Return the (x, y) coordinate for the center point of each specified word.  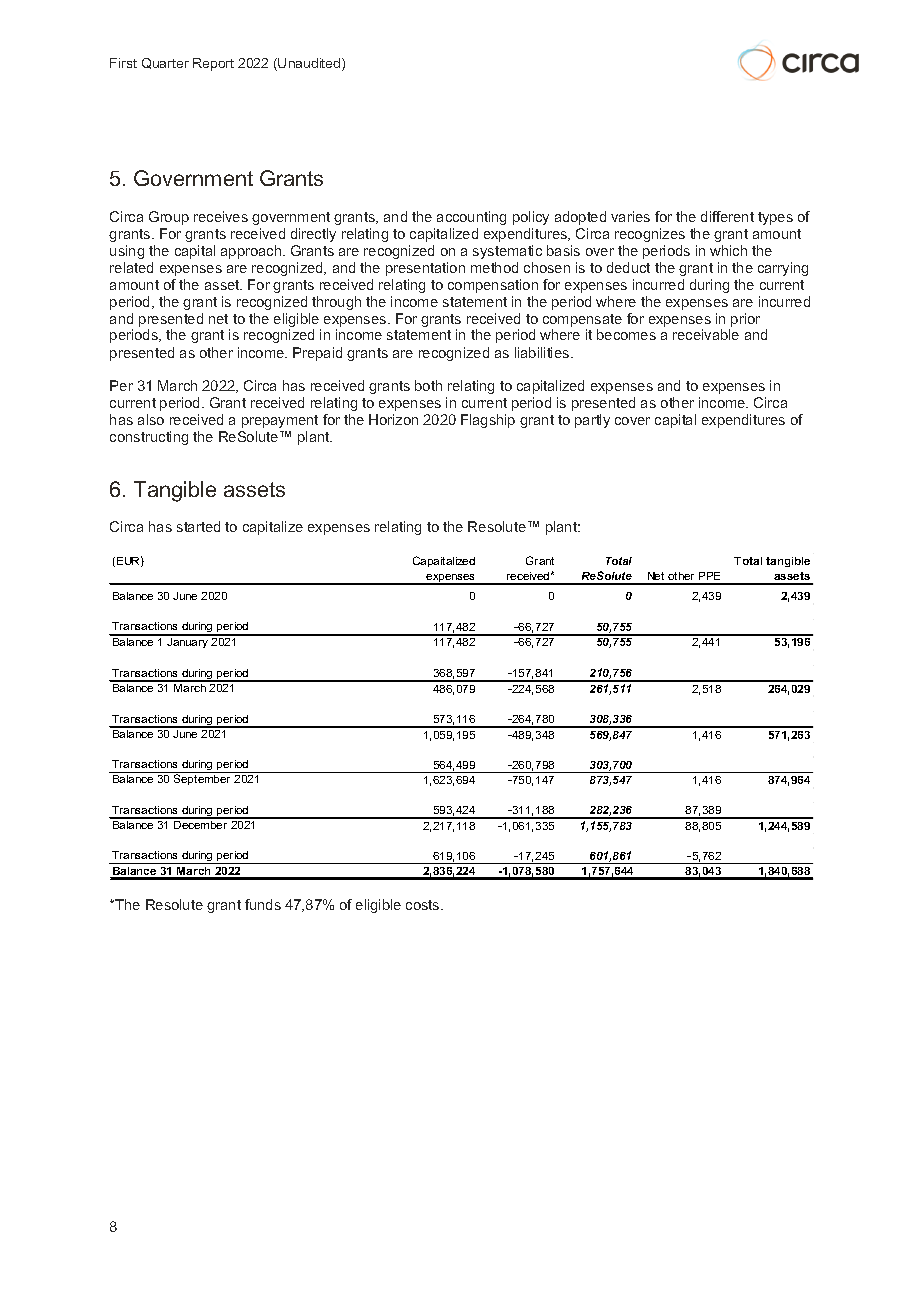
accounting (471, 218)
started (198, 526)
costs (424, 905)
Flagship (488, 421)
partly (592, 421)
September (202, 779)
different (727, 216)
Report (213, 64)
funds (263, 904)
